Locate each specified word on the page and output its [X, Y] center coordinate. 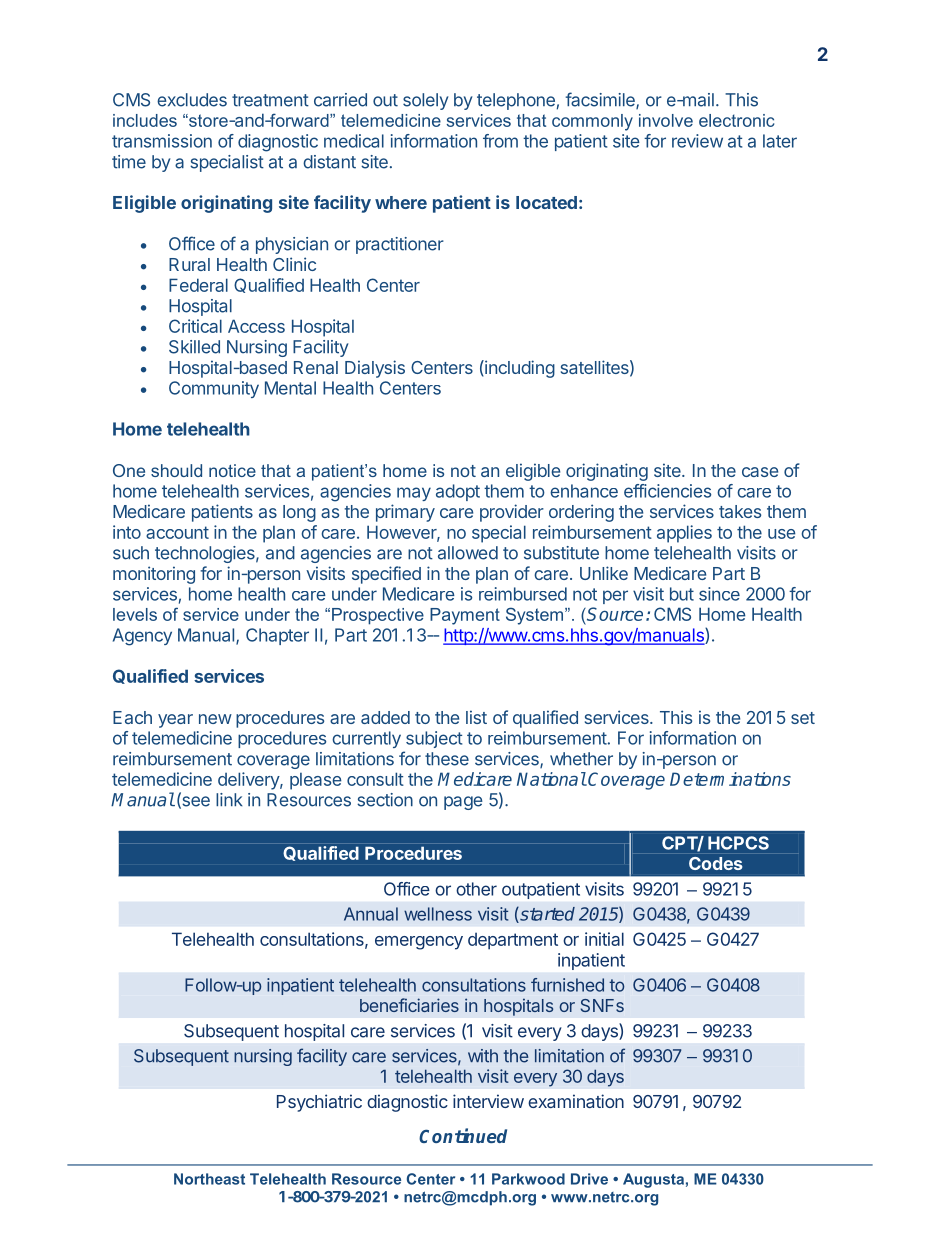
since [719, 594]
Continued [463, 1135]
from [500, 141]
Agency [142, 637]
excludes [192, 100]
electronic [736, 120]
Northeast [209, 1179]
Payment [465, 616]
